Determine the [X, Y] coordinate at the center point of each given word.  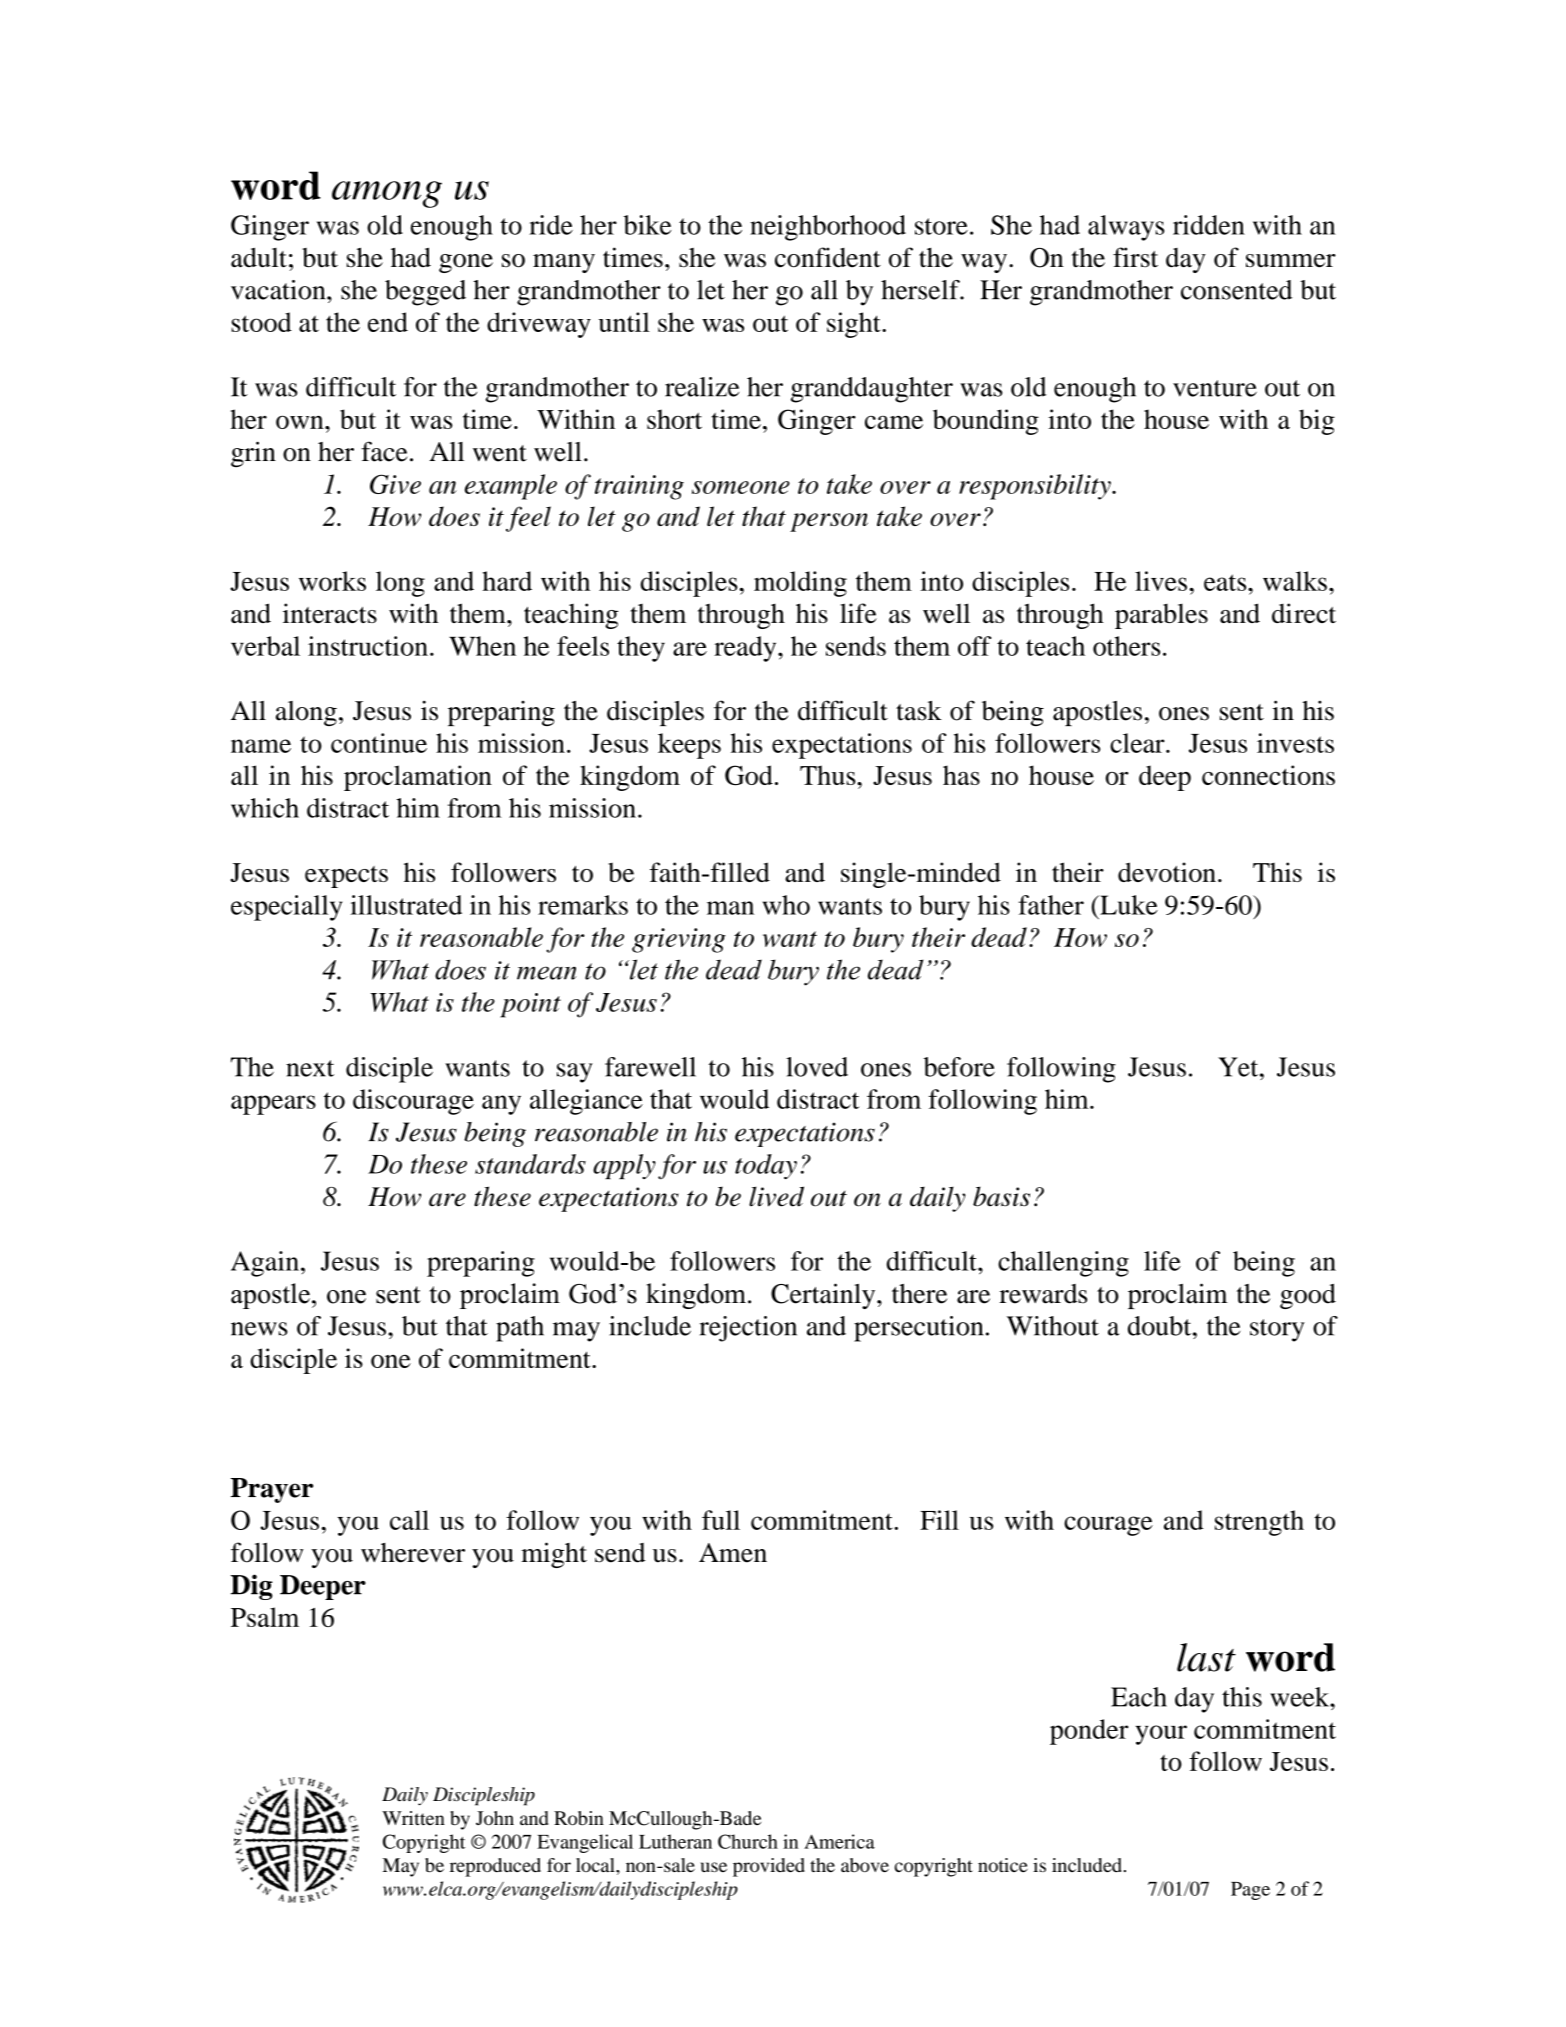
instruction [368, 646]
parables [1161, 616]
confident [828, 257]
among [387, 194]
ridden [1209, 225]
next [310, 1068]
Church [748, 1841]
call [409, 1520]
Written [413, 1818]
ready [746, 649]
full [721, 1520]
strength [1259, 1523]
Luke [1128, 905]
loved [817, 1067]
